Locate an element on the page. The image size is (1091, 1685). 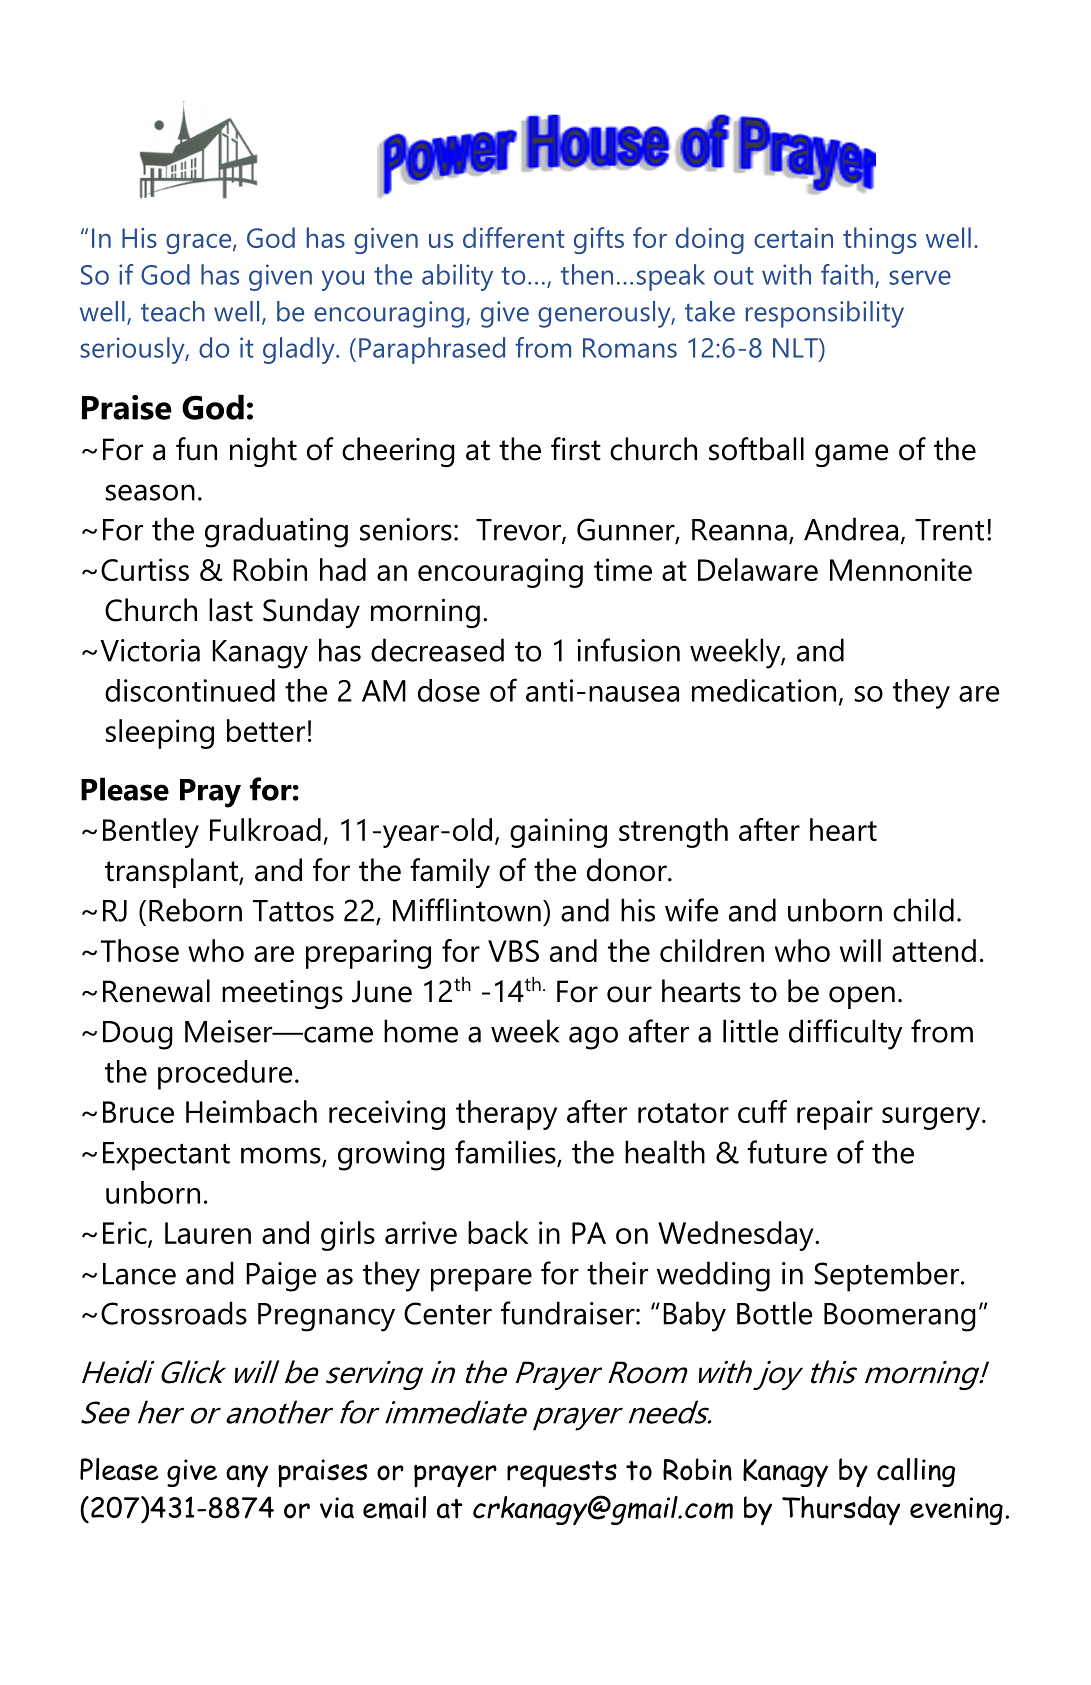
future is located at coordinates (787, 1152).
